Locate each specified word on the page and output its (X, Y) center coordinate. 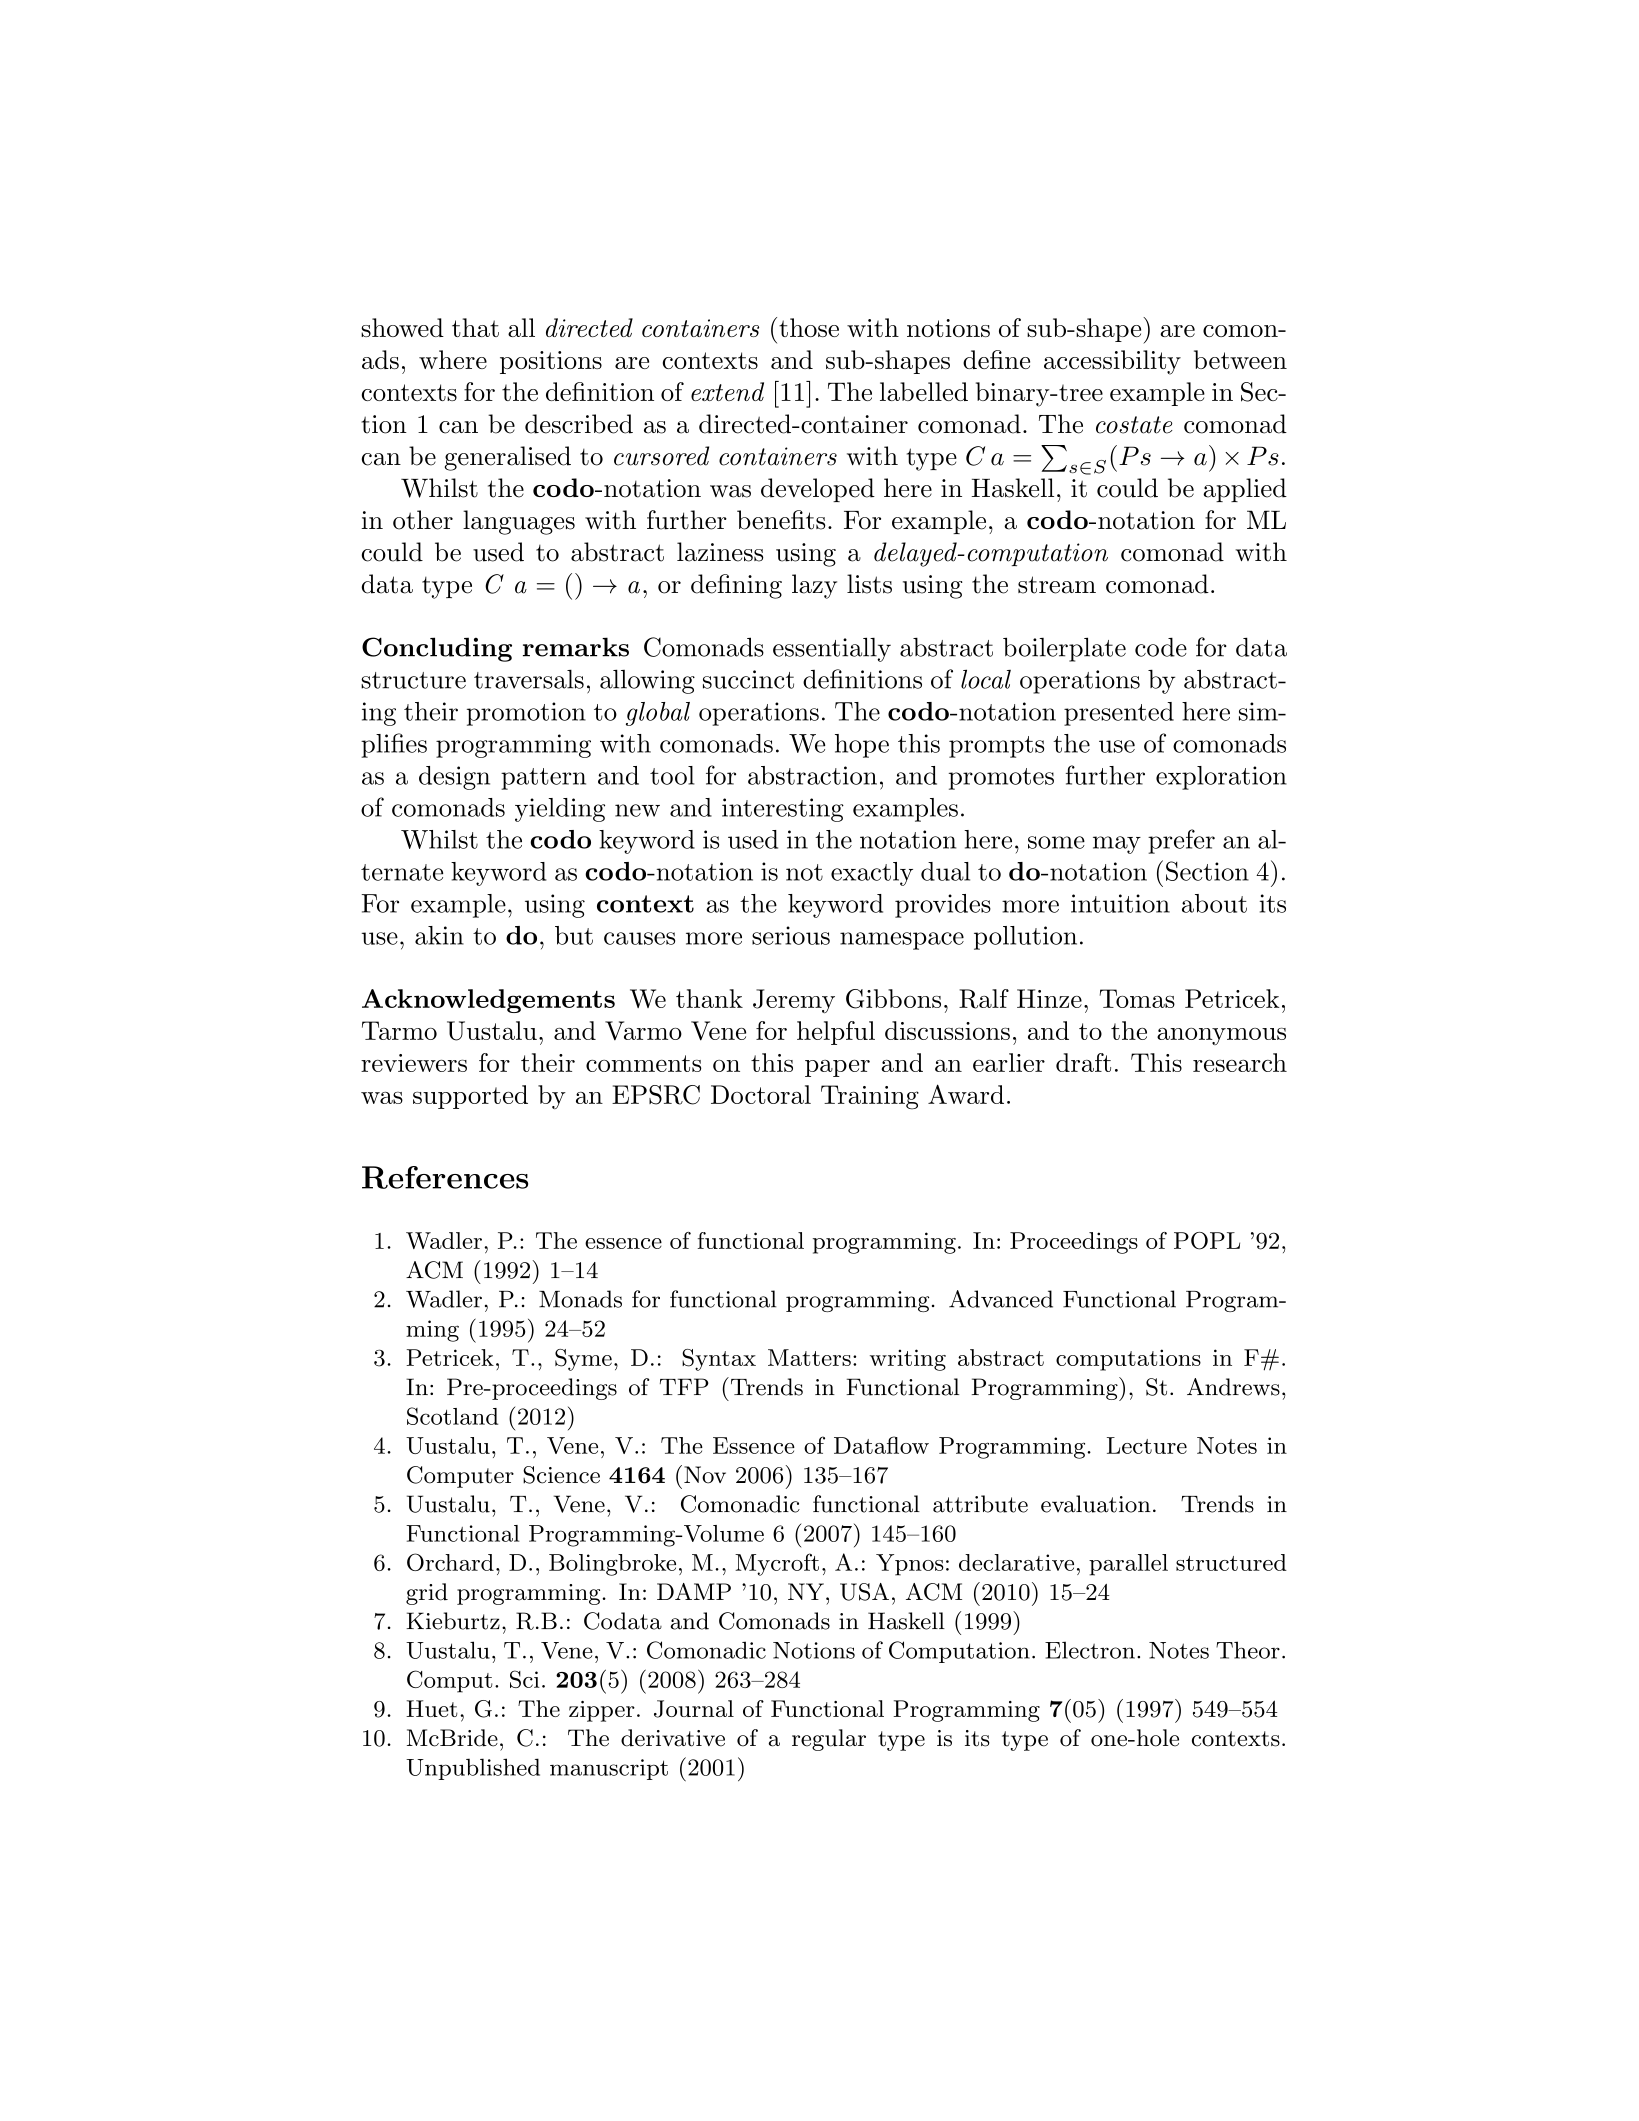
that (475, 327)
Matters (809, 1357)
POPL (1207, 1241)
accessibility (1112, 362)
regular (829, 1740)
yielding (560, 810)
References (445, 1177)
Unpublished (473, 1769)
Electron (1090, 1650)
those (809, 327)
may (1117, 845)
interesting (783, 810)
